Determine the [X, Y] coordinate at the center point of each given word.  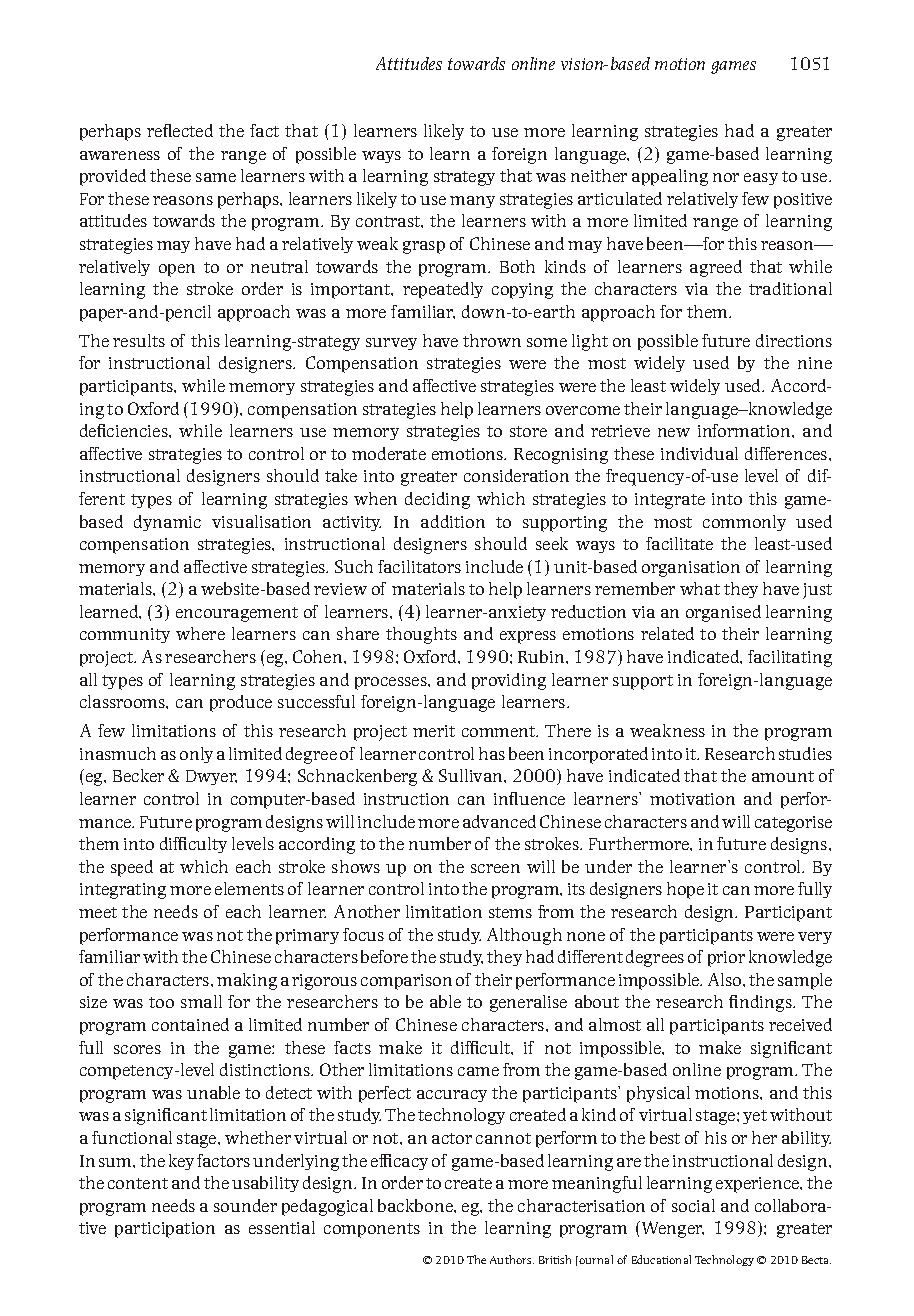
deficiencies [125, 430]
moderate [389, 453]
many [472, 202]
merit [434, 731]
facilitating [790, 658]
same [216, 177]
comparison [406, 982]
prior [726, 959]
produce [241, 703]
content [138, 1183]
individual [699, 453]
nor [726, 177]
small [201, 1001]
